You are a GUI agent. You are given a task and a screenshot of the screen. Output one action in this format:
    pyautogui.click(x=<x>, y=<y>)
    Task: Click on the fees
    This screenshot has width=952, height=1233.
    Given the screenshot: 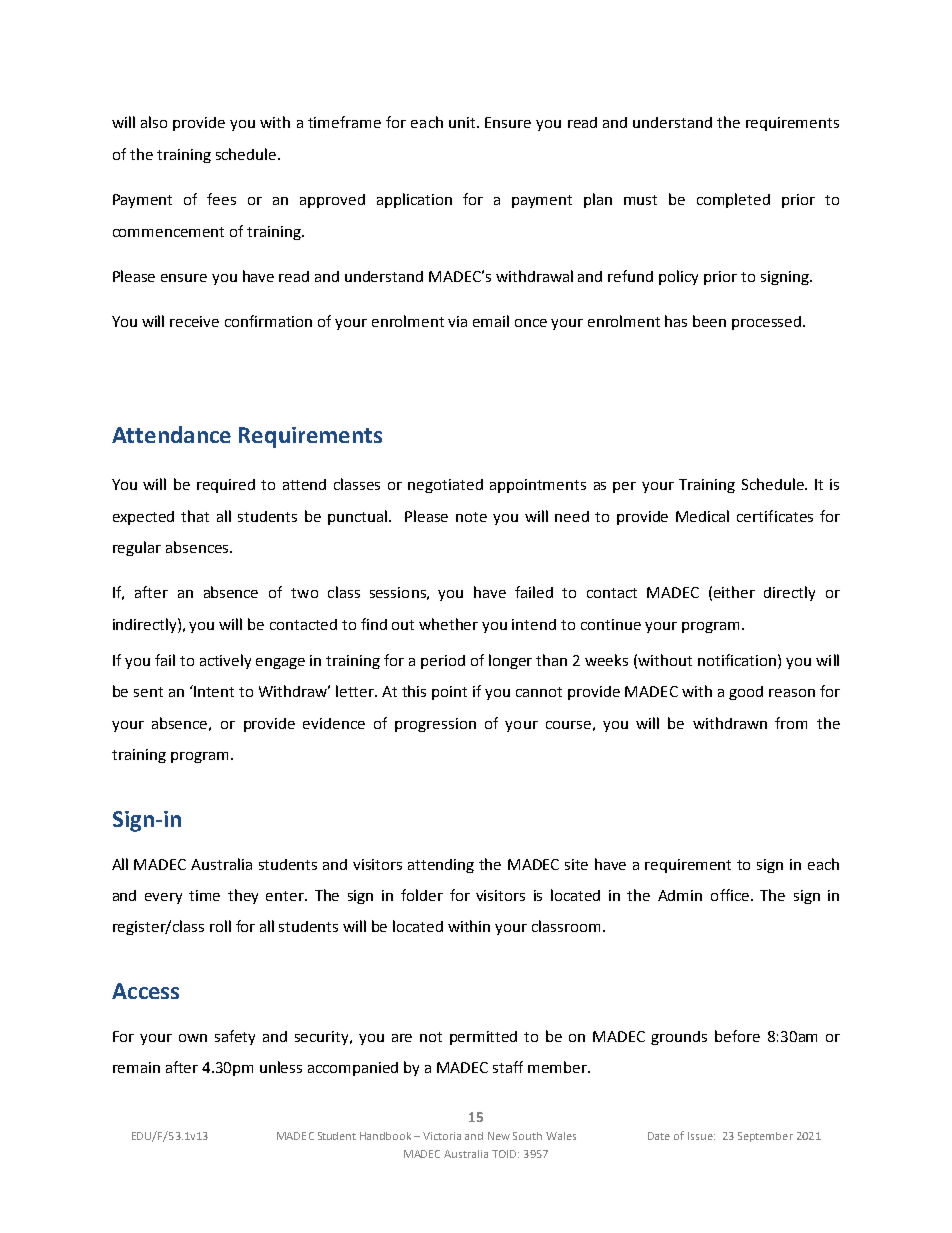 What is the action you would take?
    pyautogui.click(x=221, y=199)
